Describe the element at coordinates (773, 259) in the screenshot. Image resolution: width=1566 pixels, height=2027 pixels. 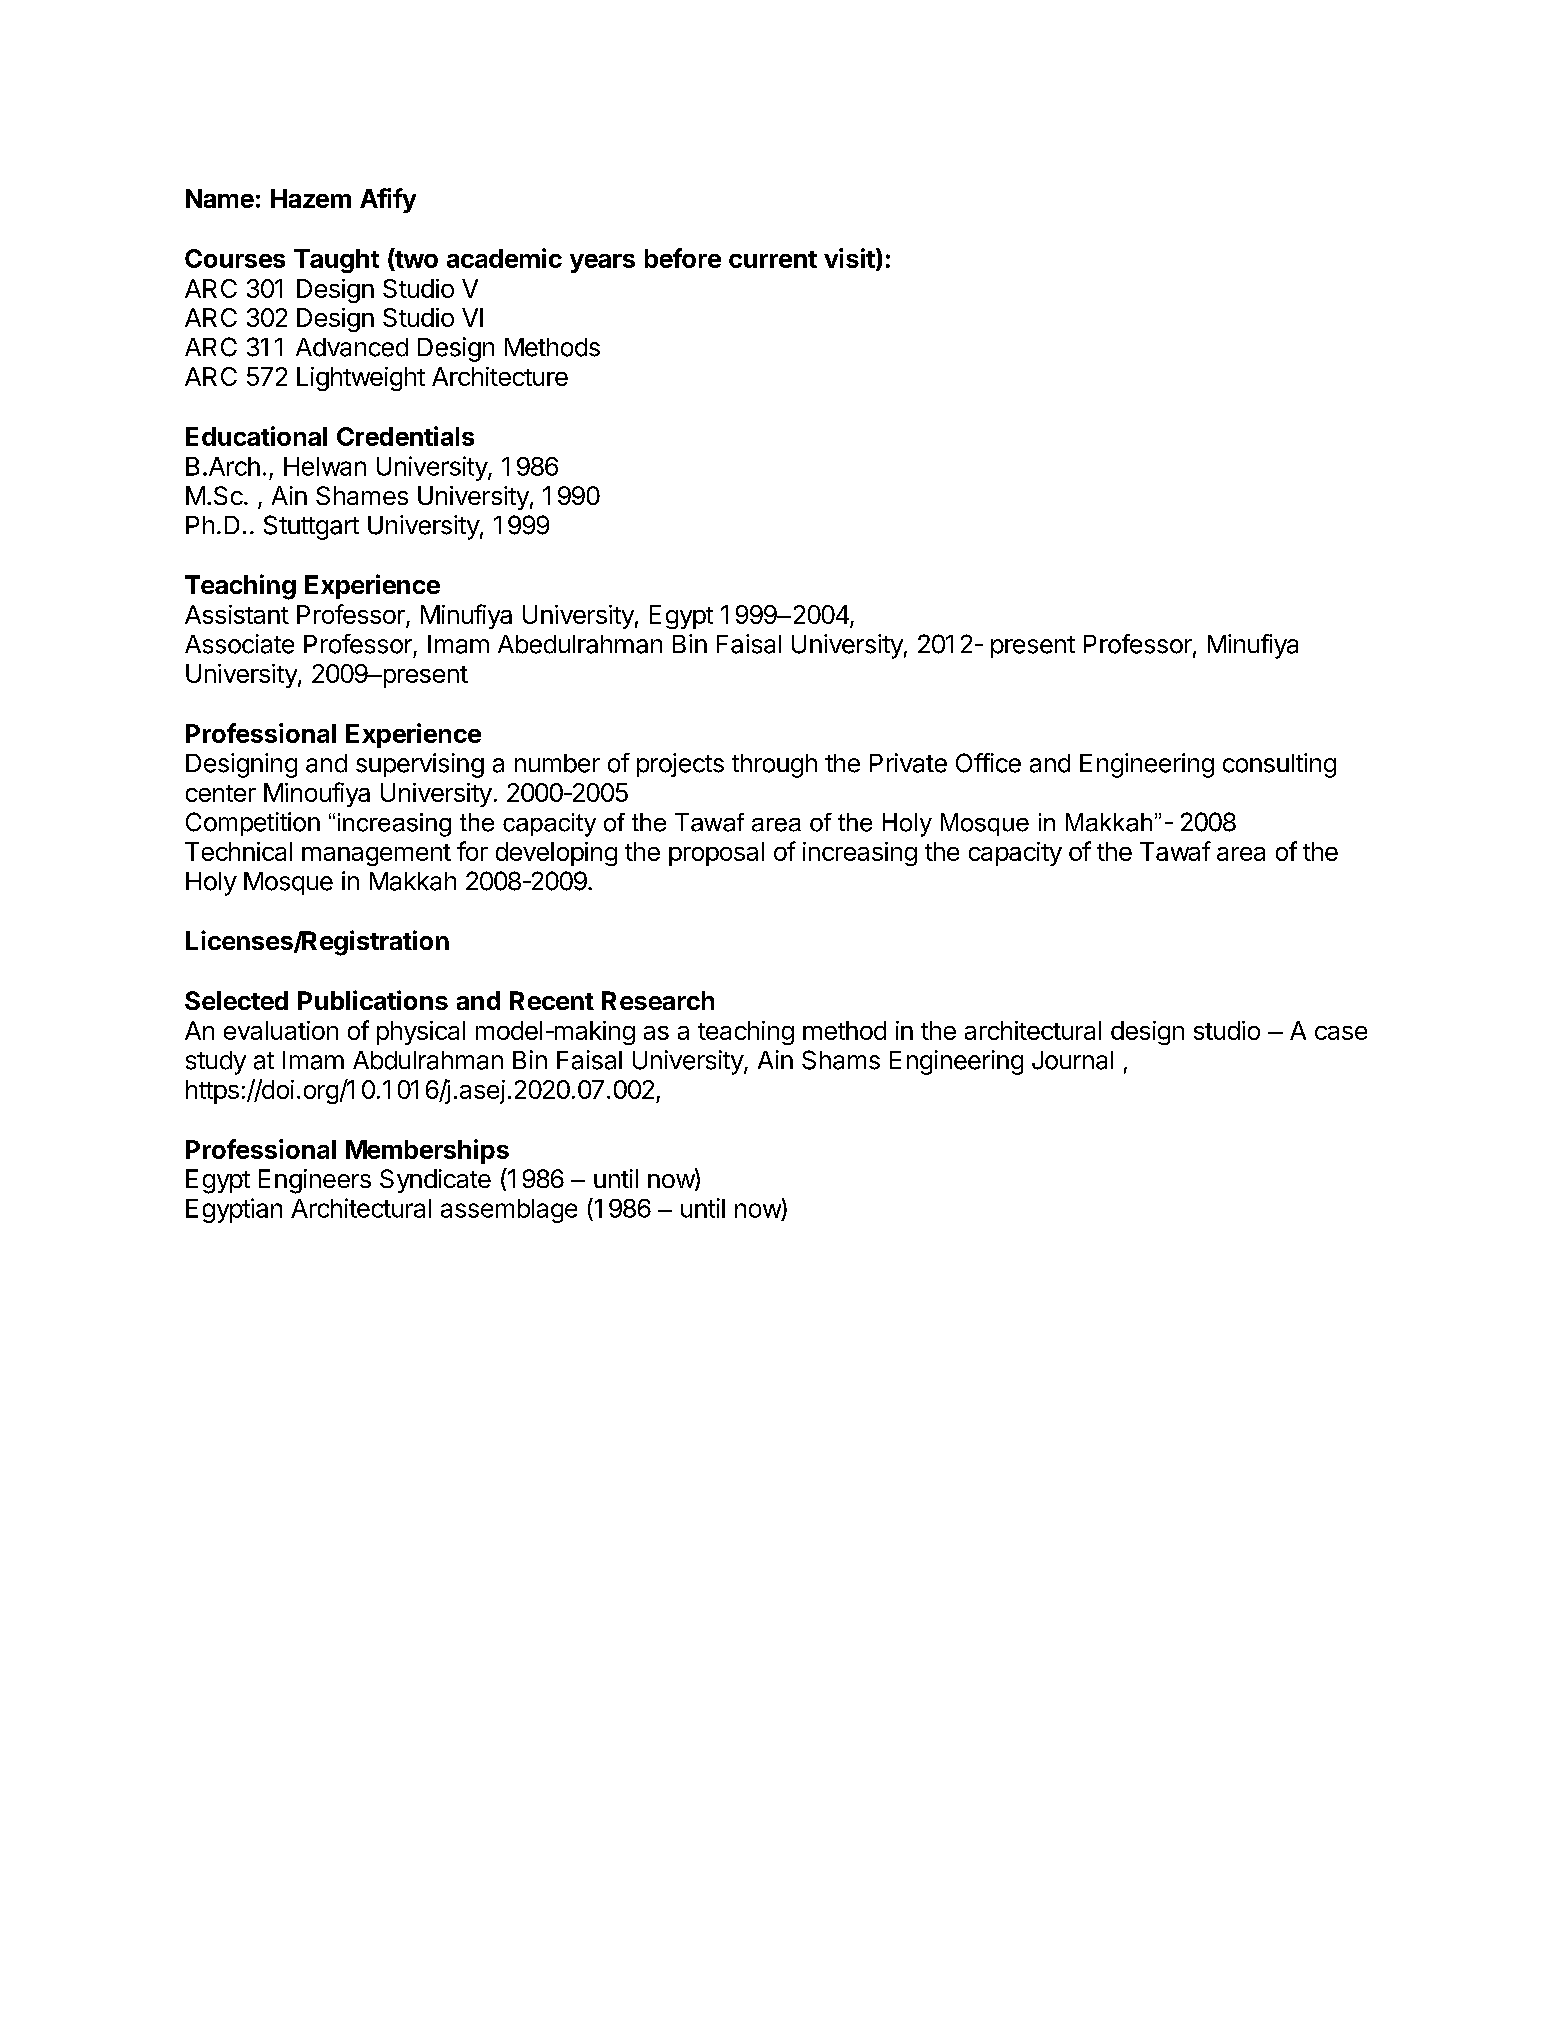
I see `current` at that location.
